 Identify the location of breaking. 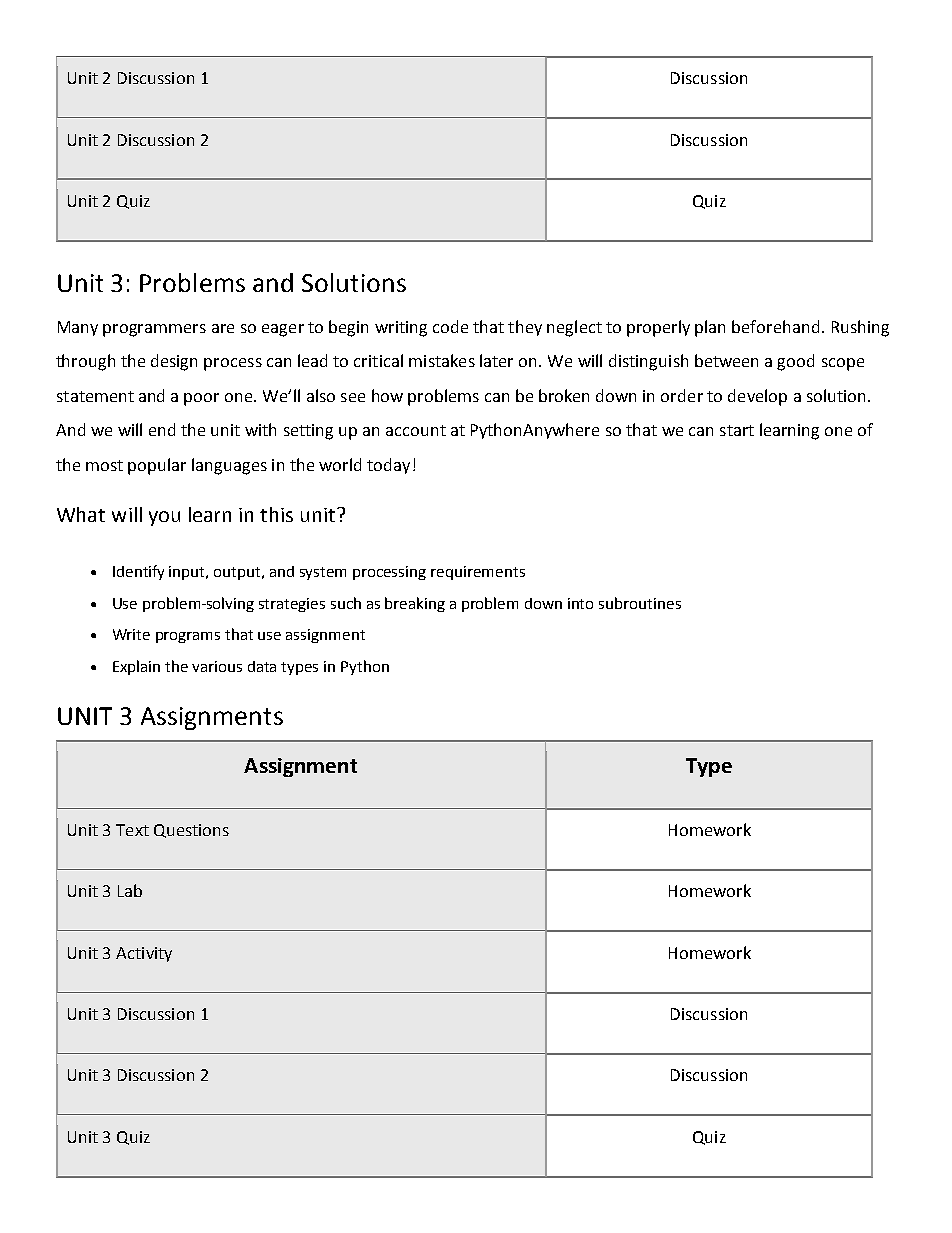
(415, 604).
